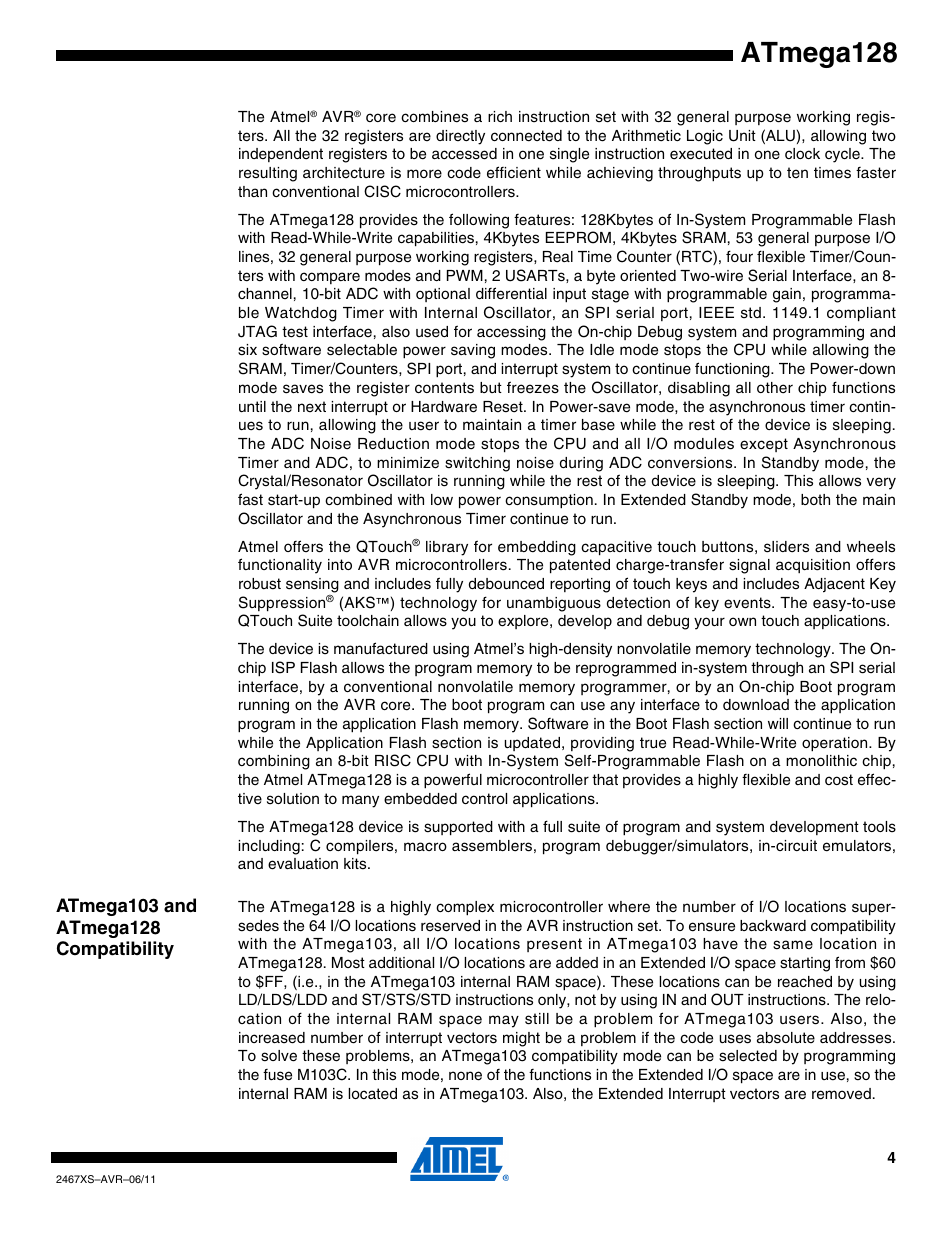  What do you see at coordinates (602, 744) in the document?
I see `providing` at bounding box center [602, 744].
